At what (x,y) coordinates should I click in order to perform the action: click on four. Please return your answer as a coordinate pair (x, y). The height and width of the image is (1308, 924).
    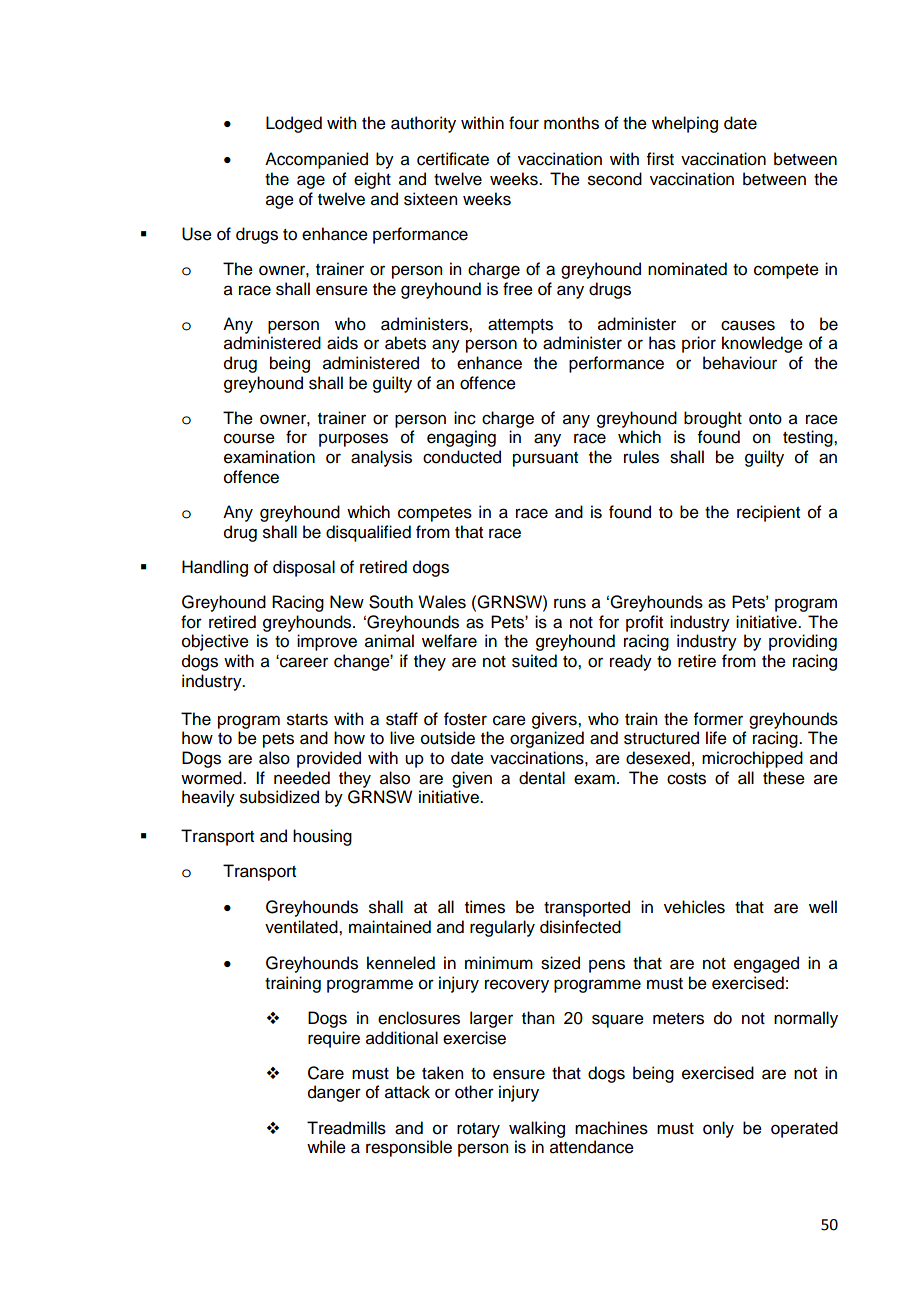
    Looking at the image, I should click on (524, 123).
